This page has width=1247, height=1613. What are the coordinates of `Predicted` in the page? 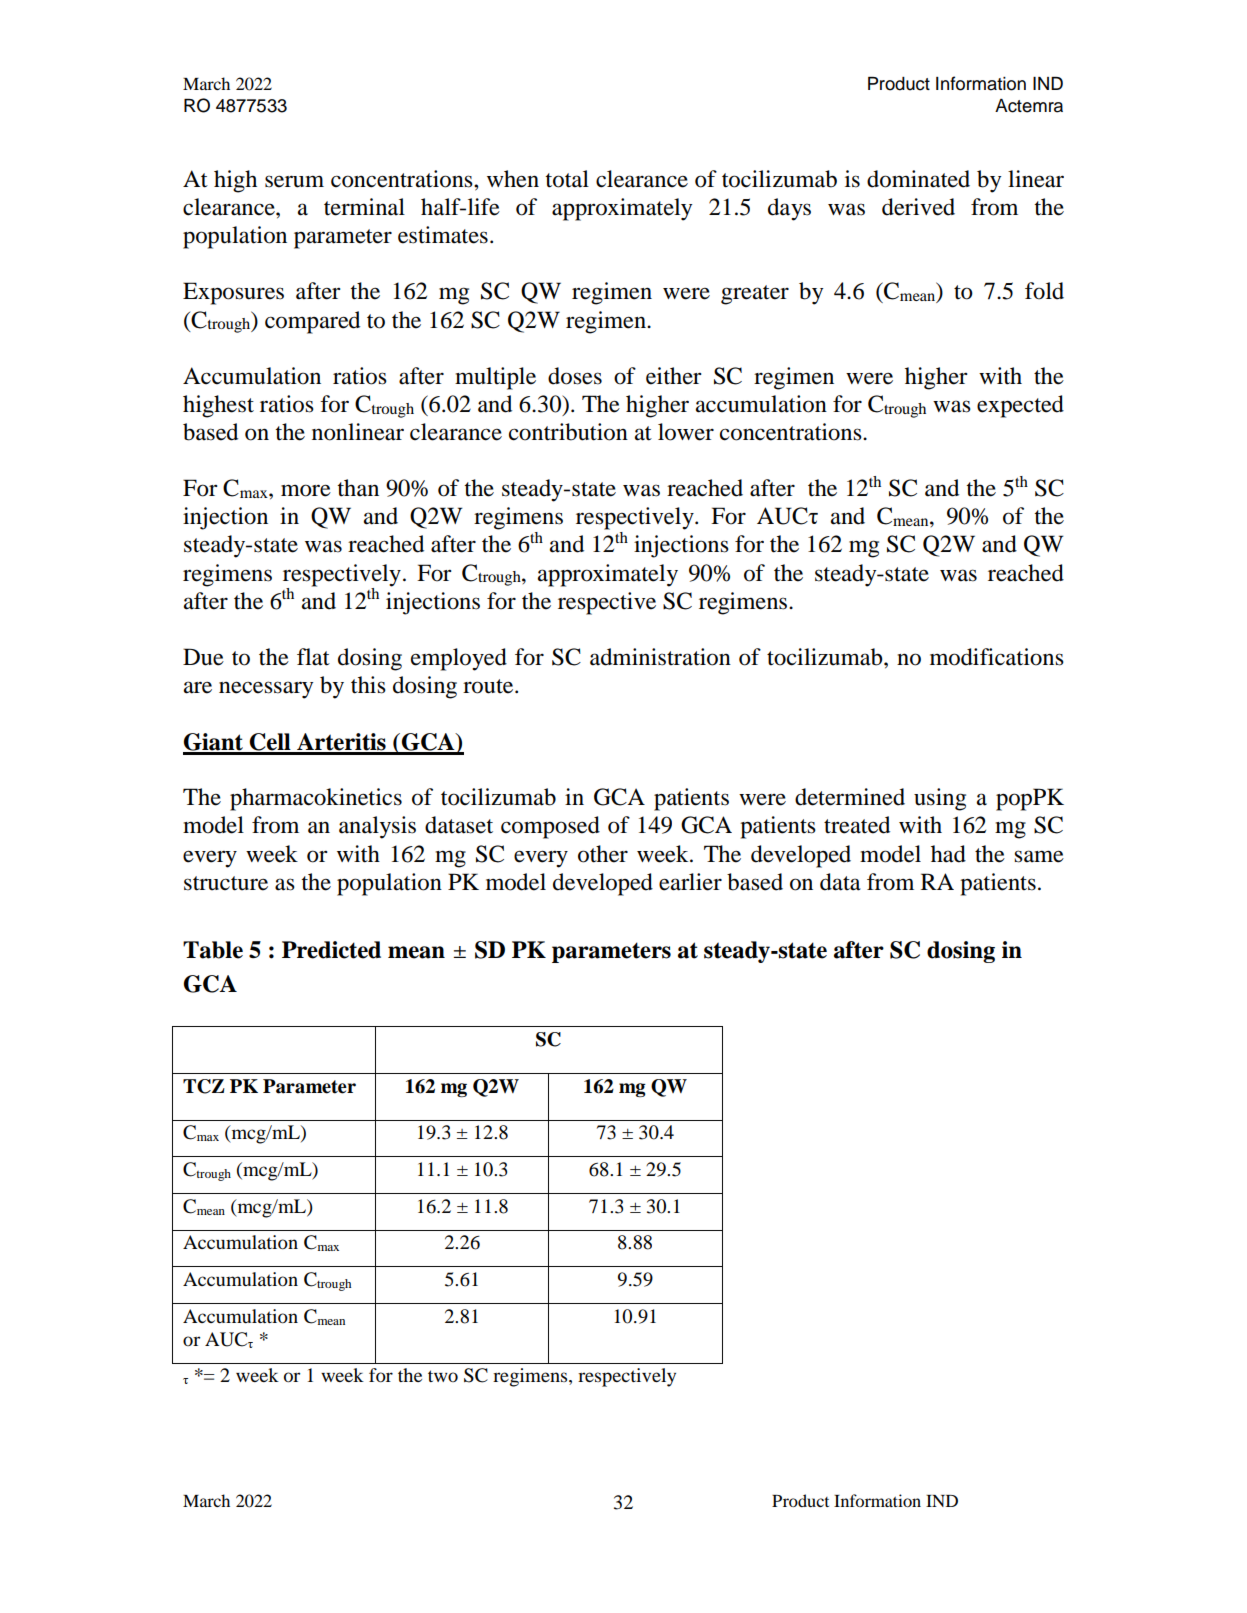 It's located at (331, 950).
